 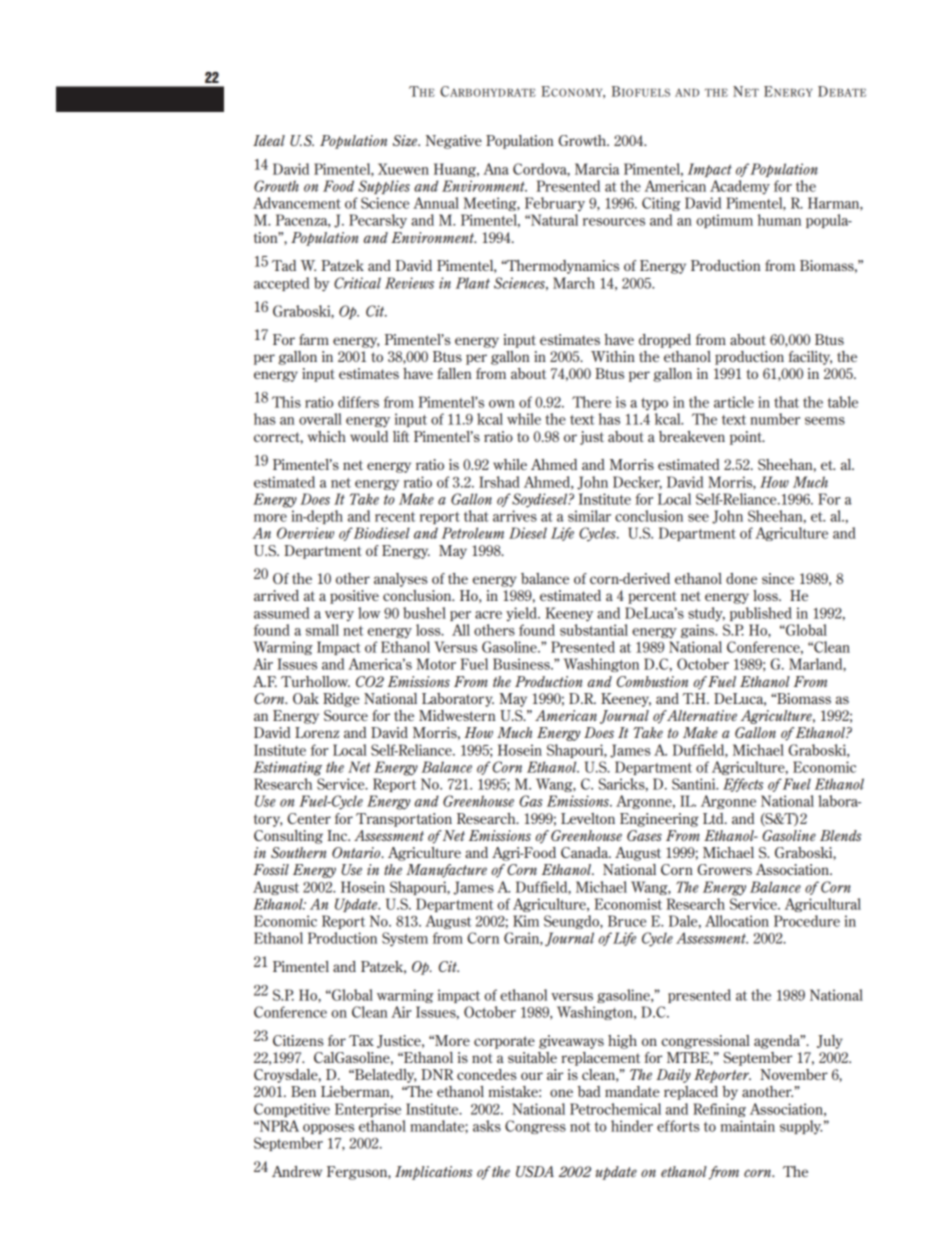 What do you see at coordinates (357, 852) in the screenshot?
I see `Ontario` at bounding box center [357, 852].
